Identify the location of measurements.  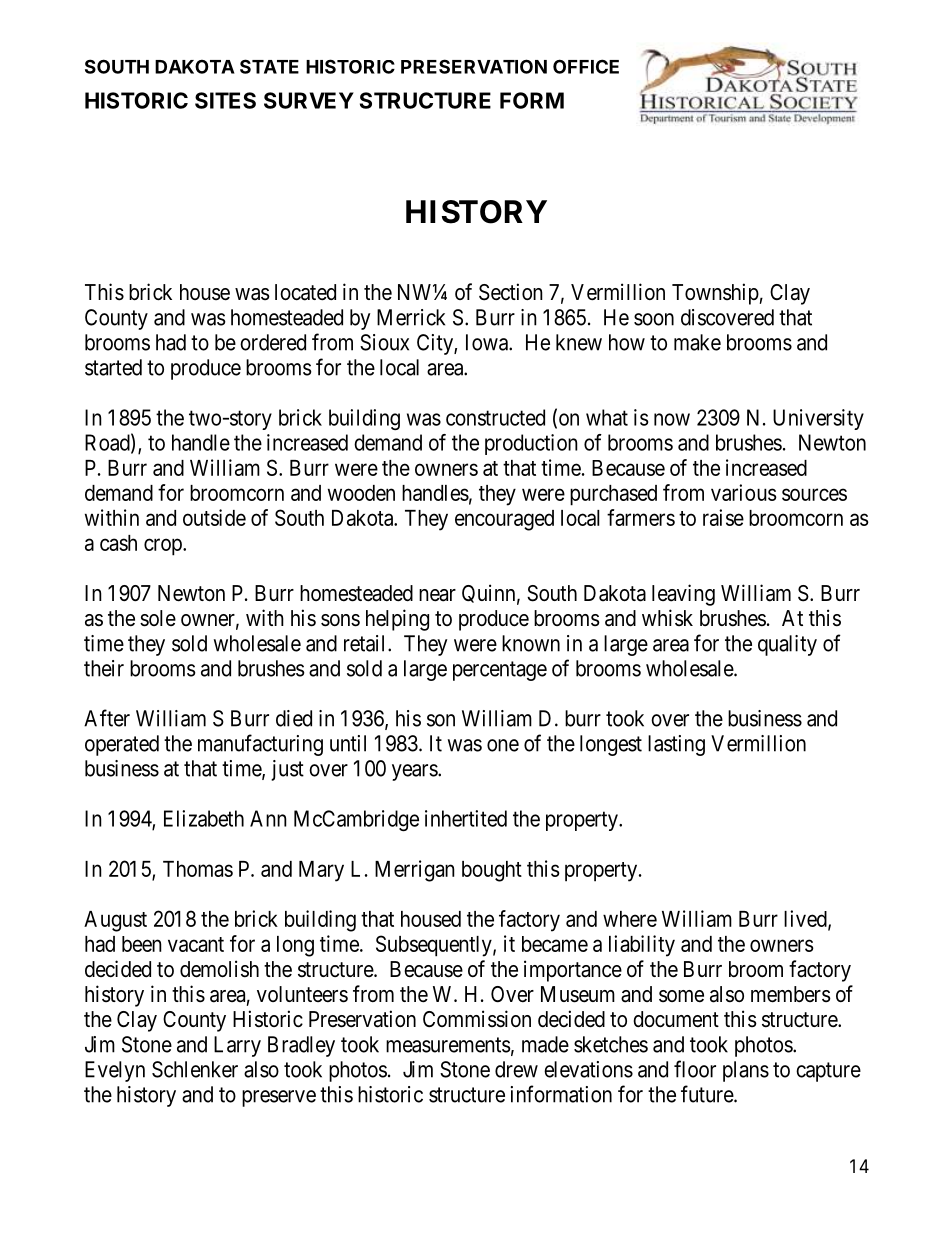
(448, 1045).
